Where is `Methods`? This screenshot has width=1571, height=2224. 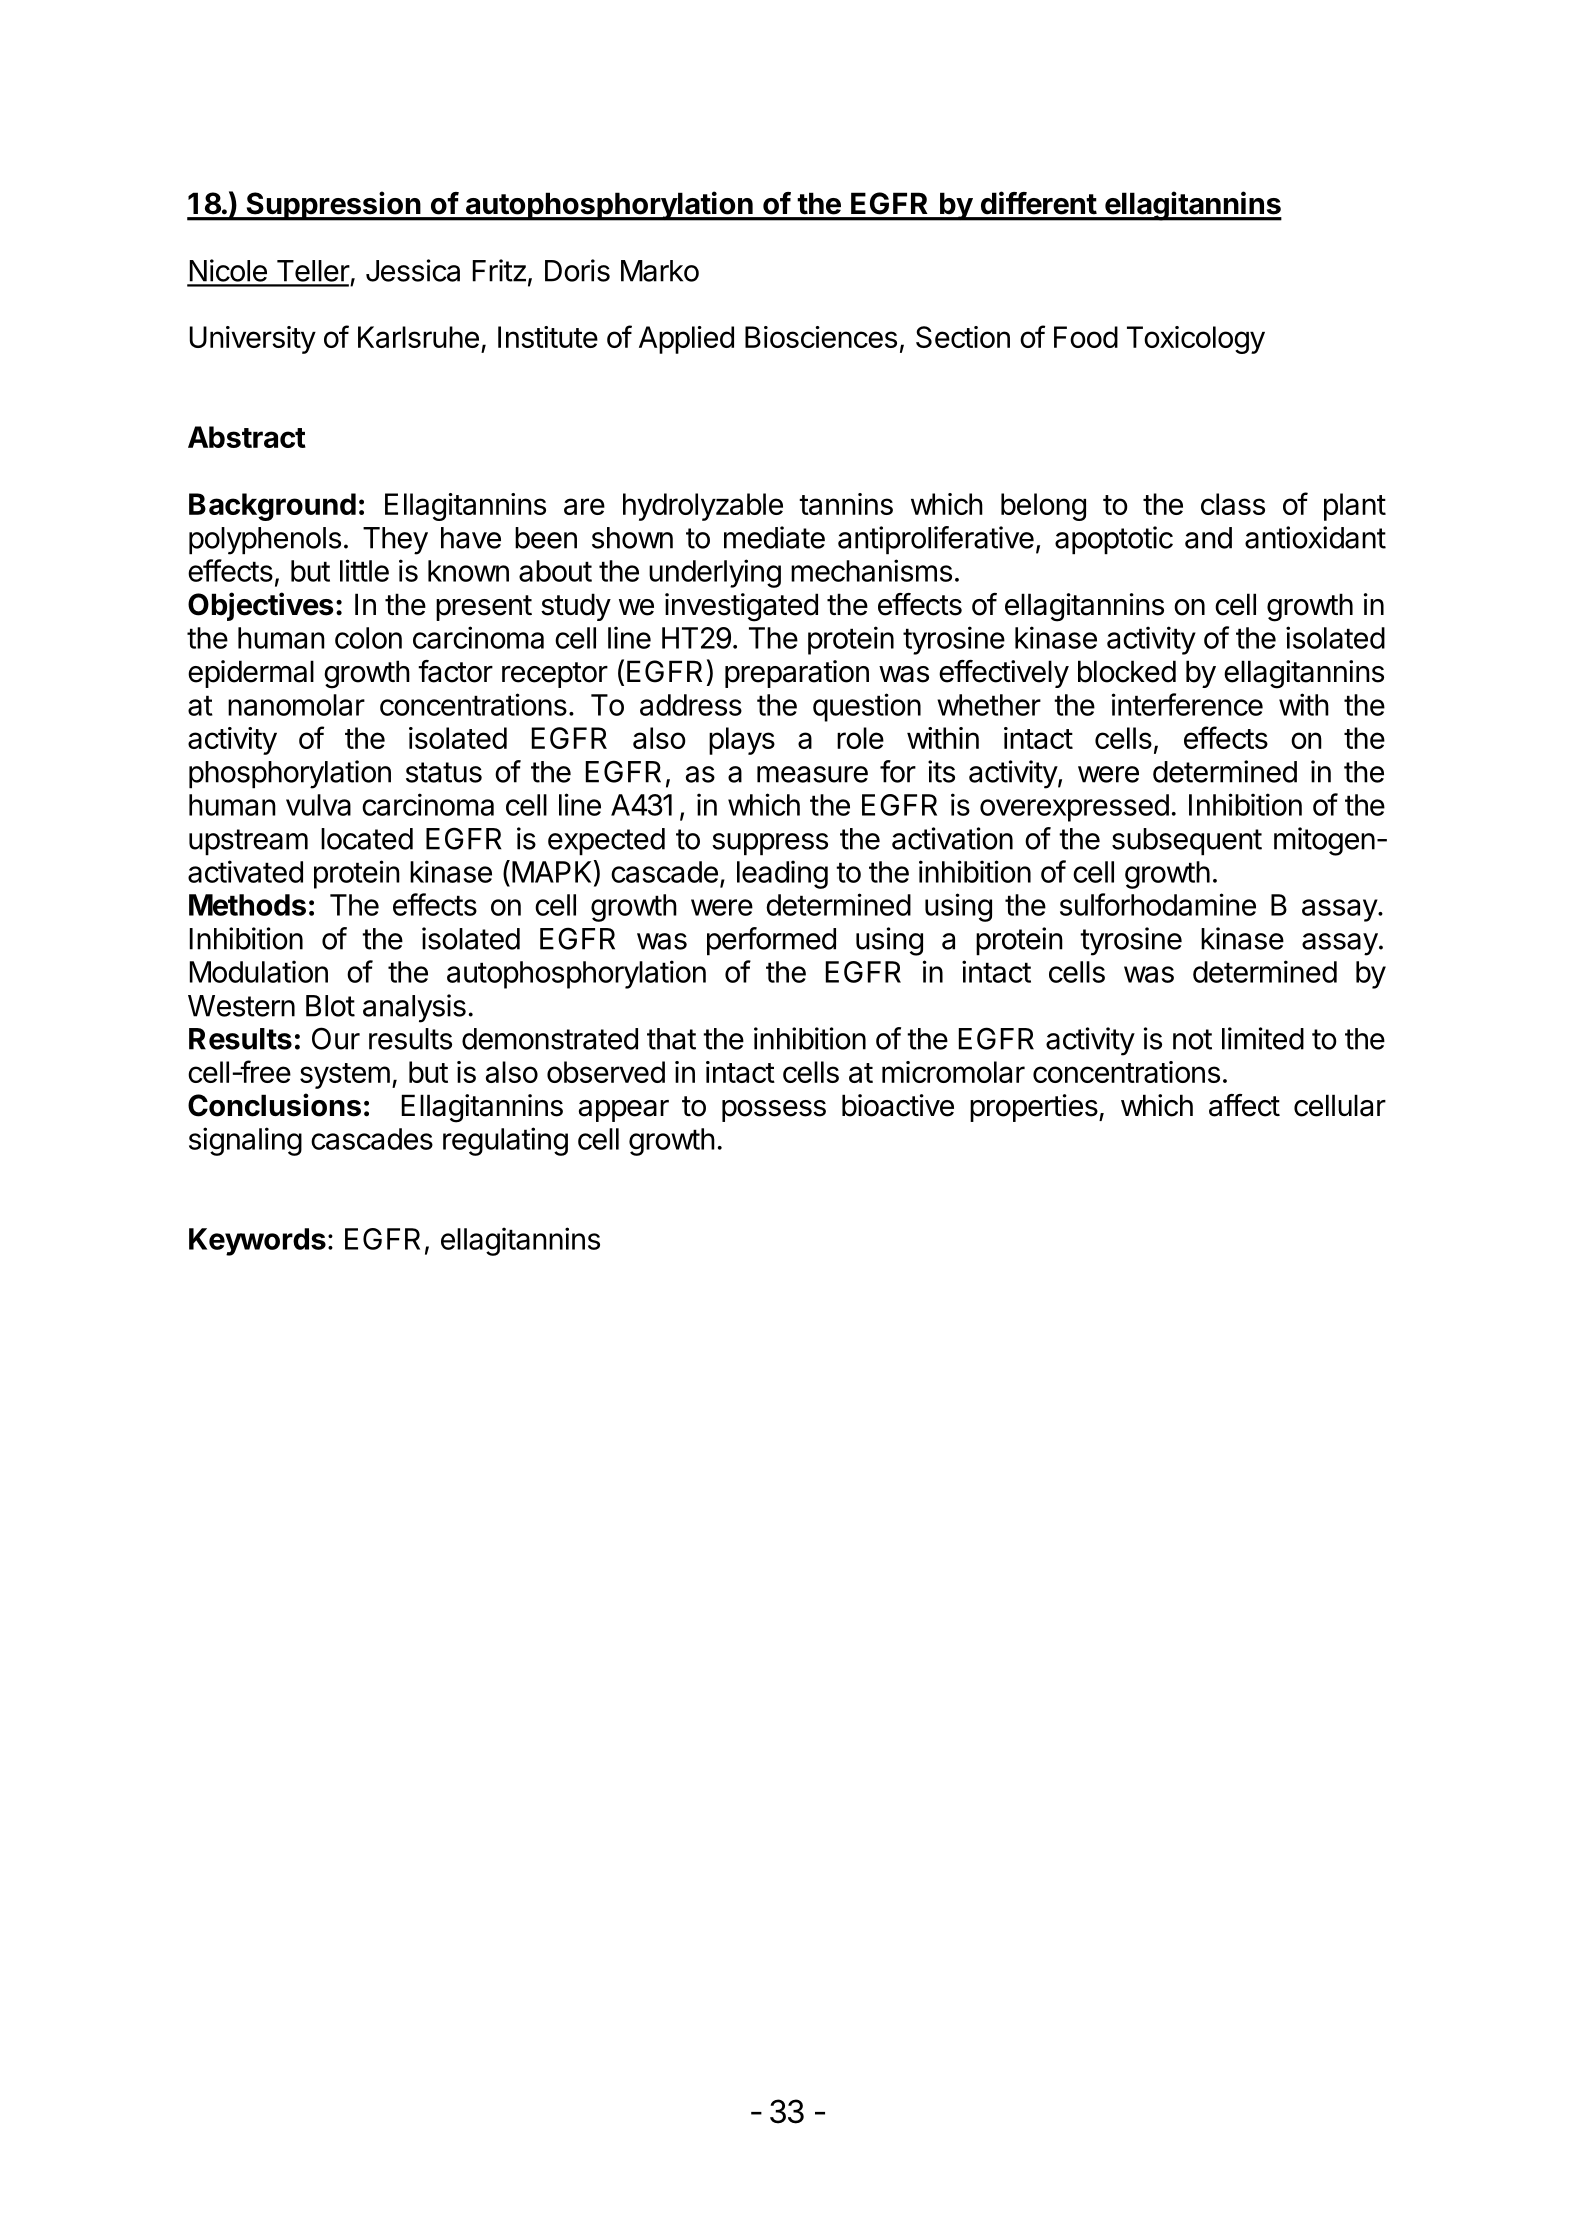
Methods is located at coordinates (247, 905).
